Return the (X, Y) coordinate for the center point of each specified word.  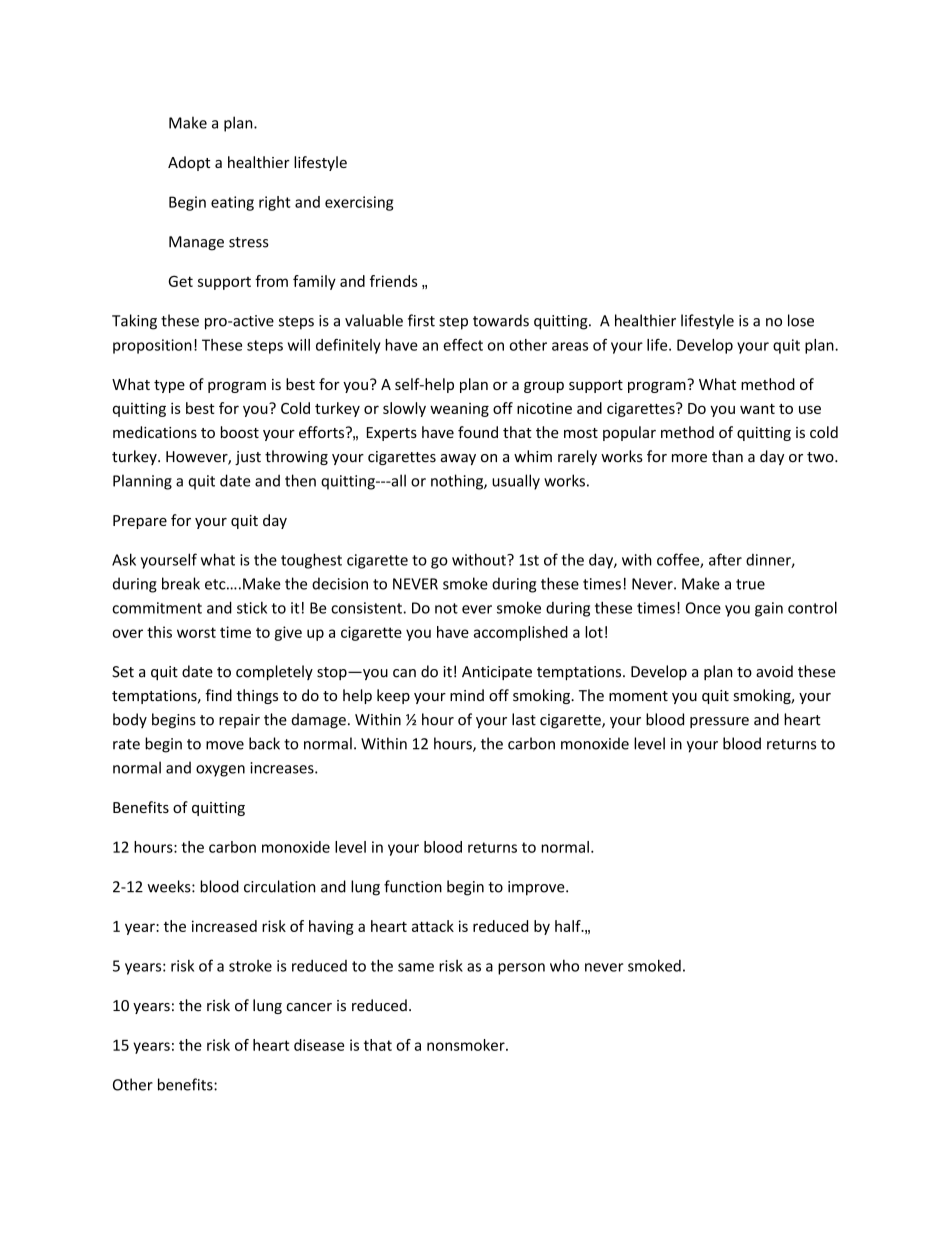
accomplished (521, 633)
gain (769, 609)
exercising (359, 203)
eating (232, 203)
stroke (250, 966)
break (181, 583)
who (564, 965)
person (521, 969)
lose (801, 320)
